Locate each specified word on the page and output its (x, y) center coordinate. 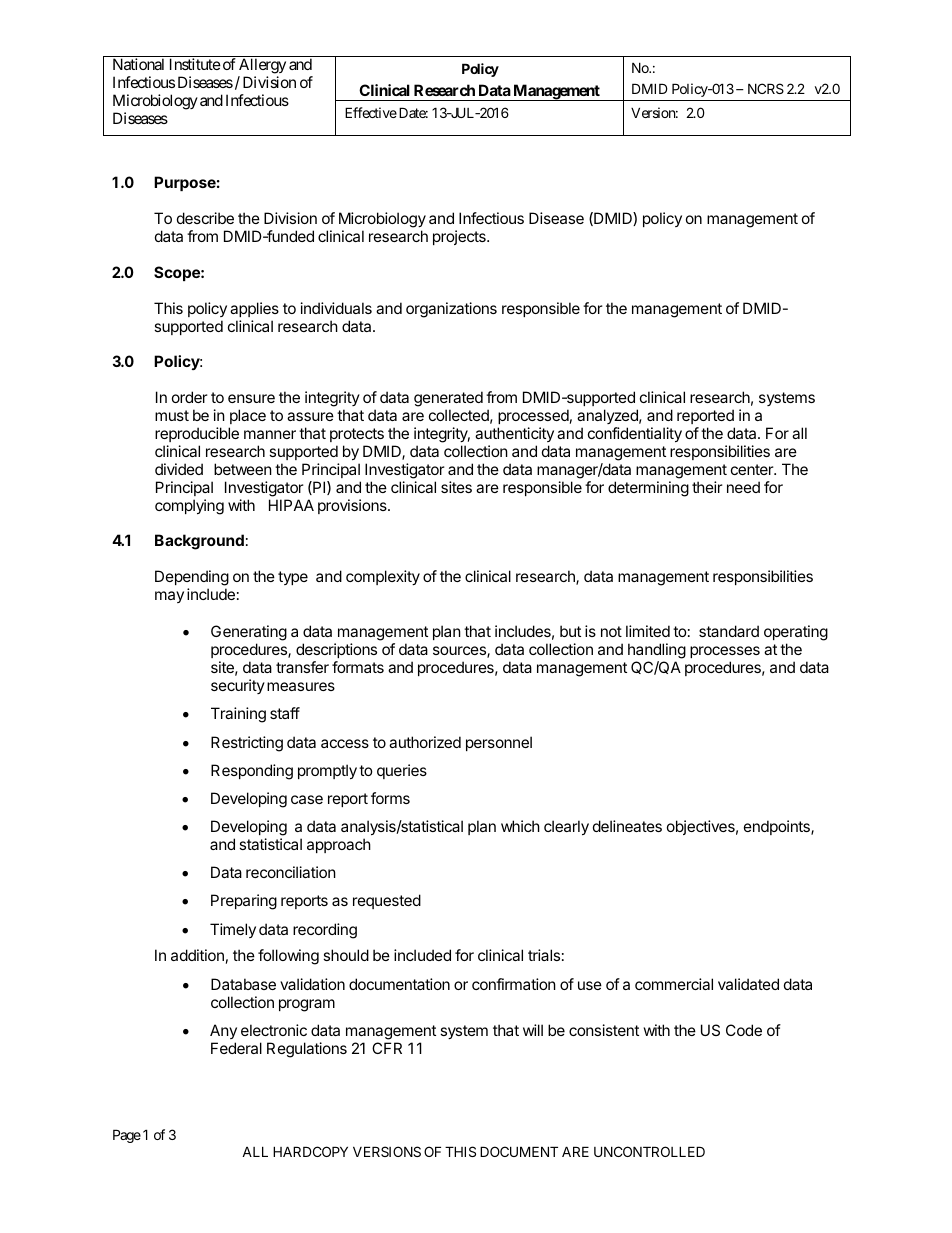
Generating (249, 634)
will (533, 1030)
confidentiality (635, 434)
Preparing (244, 902)
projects (460, 237)
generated (448, 400)
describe (205, 218)
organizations (451, 310)
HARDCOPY (310, 1151)
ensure (251, 398)
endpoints (778, 827)
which (520, 826)
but (570, 631)
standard (729, 631)
